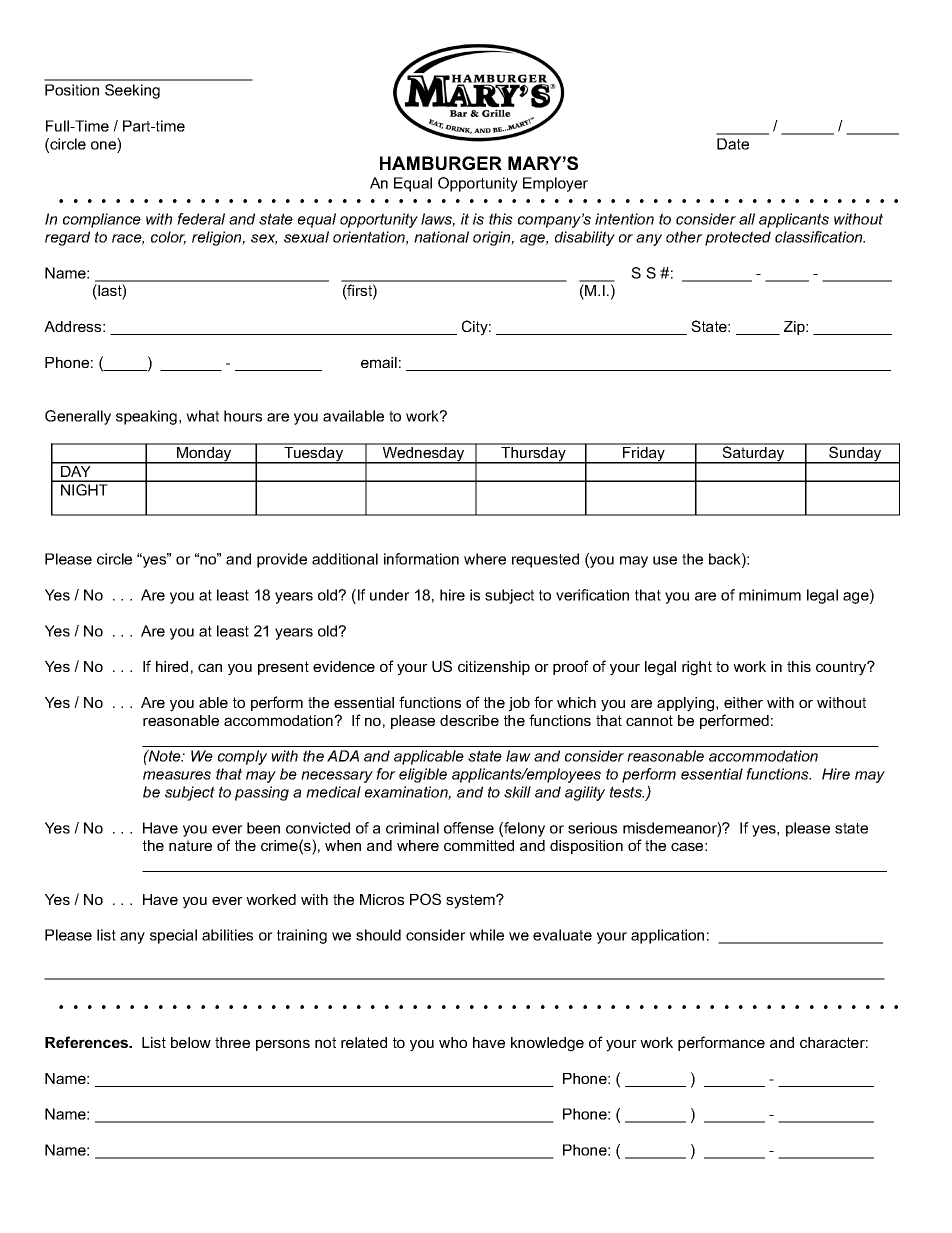 This image has height=1233, width=952. I want to click on email, so click(379, 362).
